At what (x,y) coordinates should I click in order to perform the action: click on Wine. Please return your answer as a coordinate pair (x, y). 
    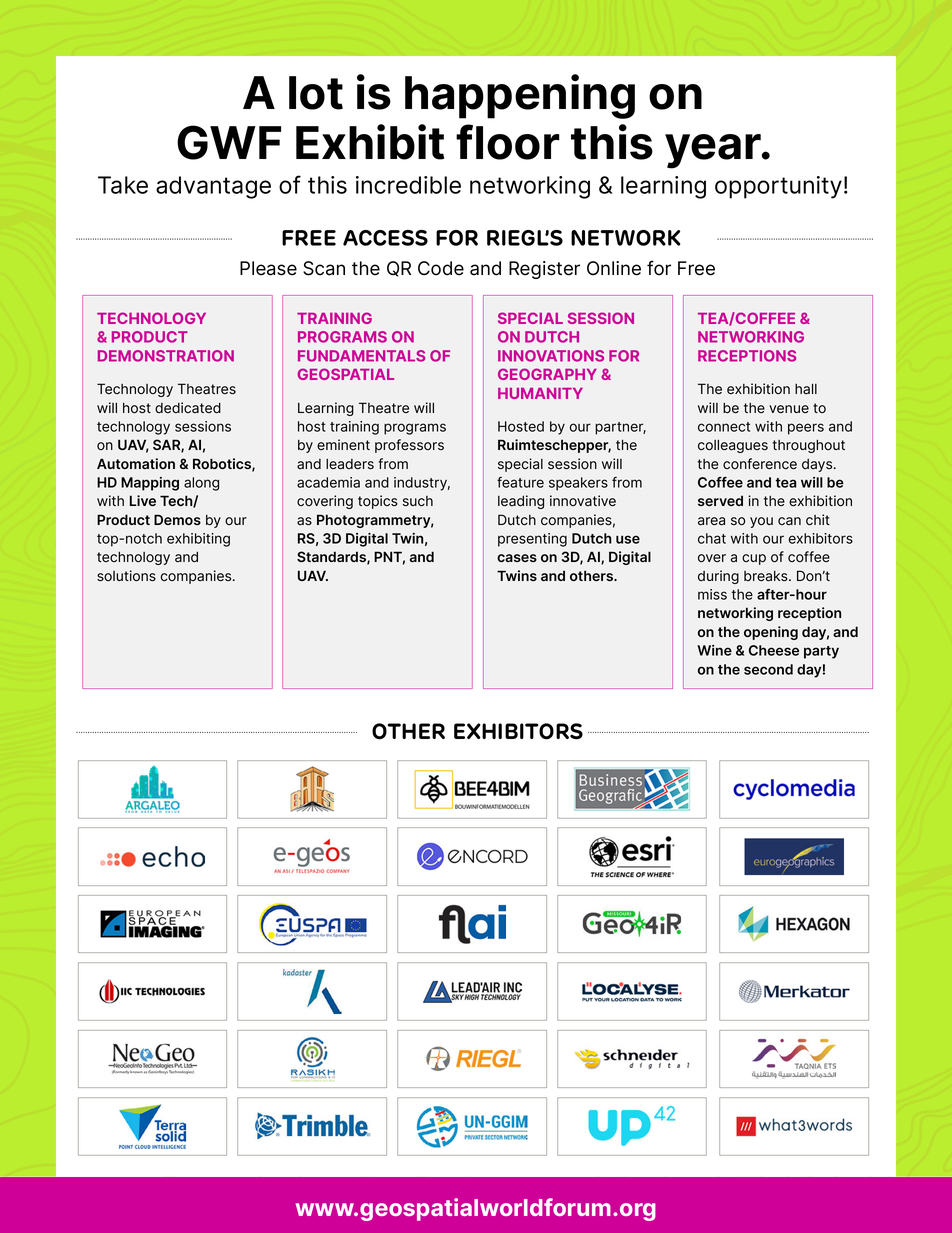
    Looking at the image, I should click on (714, 650).
